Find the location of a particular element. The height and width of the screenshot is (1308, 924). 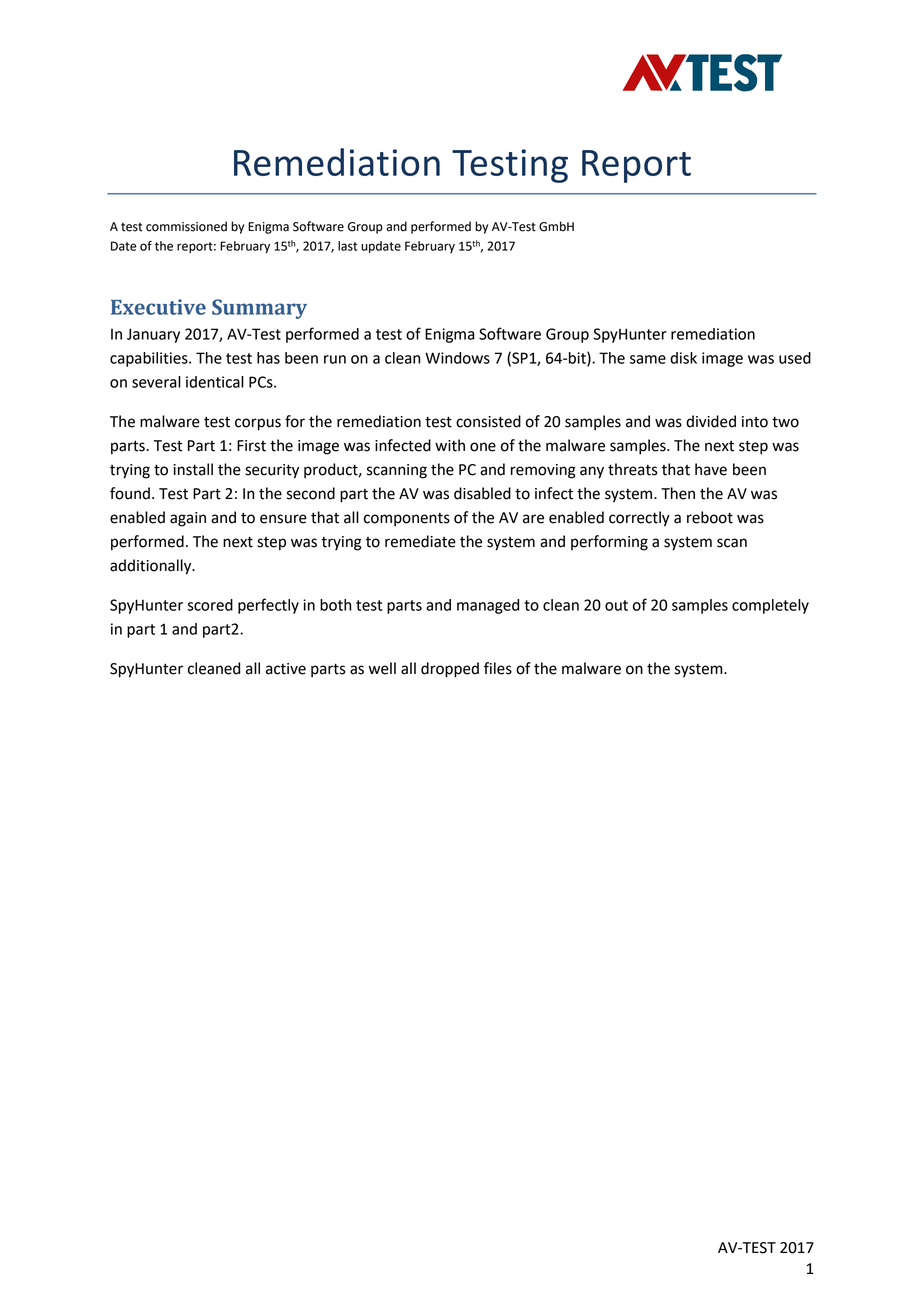

Windows is located at coordinates (457, 358).
